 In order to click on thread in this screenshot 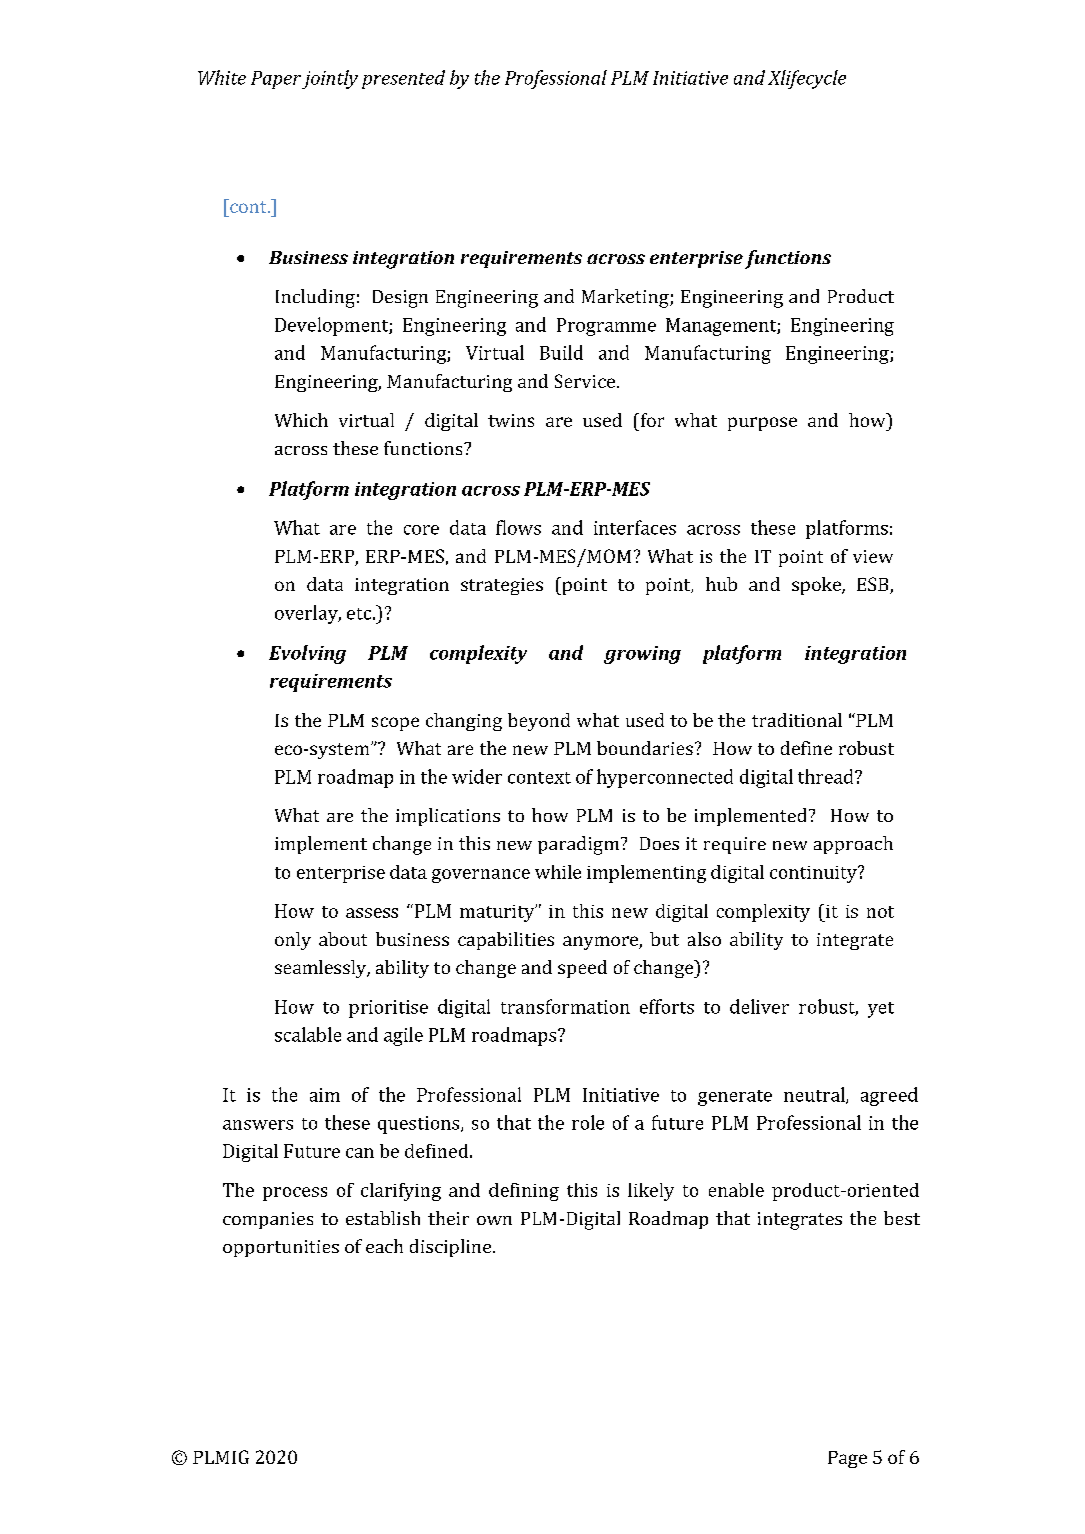, I will do `click(827, 776)`.
